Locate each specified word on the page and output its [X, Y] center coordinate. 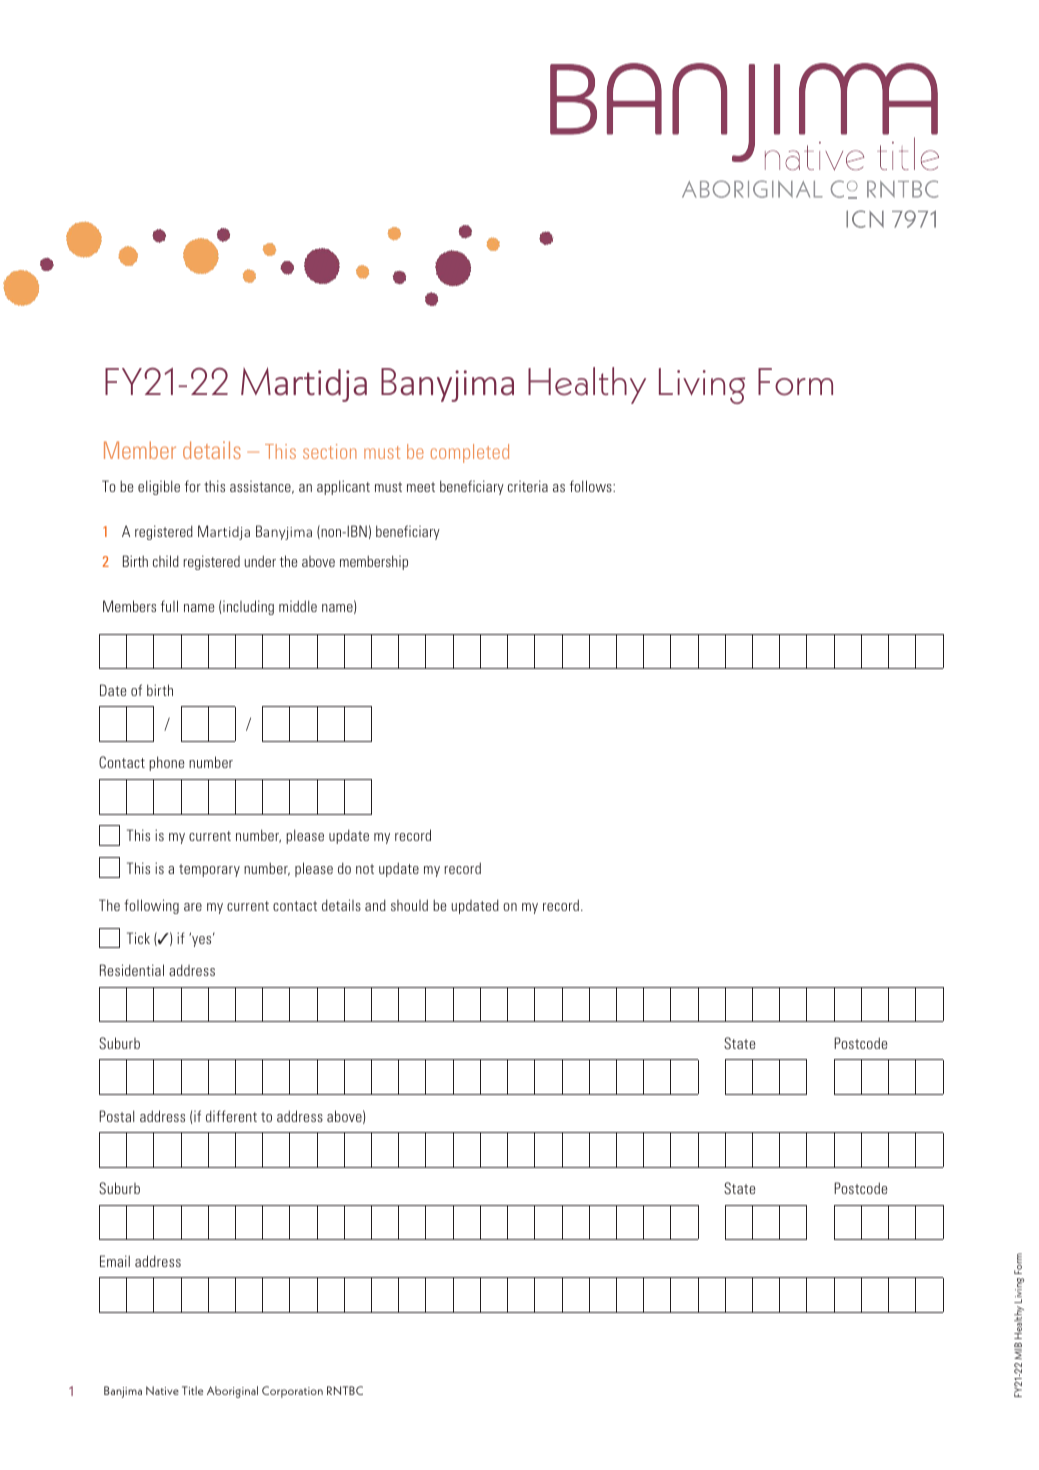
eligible [159, 487]
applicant [343, 487]
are [193, 907]
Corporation [292, 1392]
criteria [528, 486]
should [409, 905]
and [375, 905]
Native [162, 1390]
